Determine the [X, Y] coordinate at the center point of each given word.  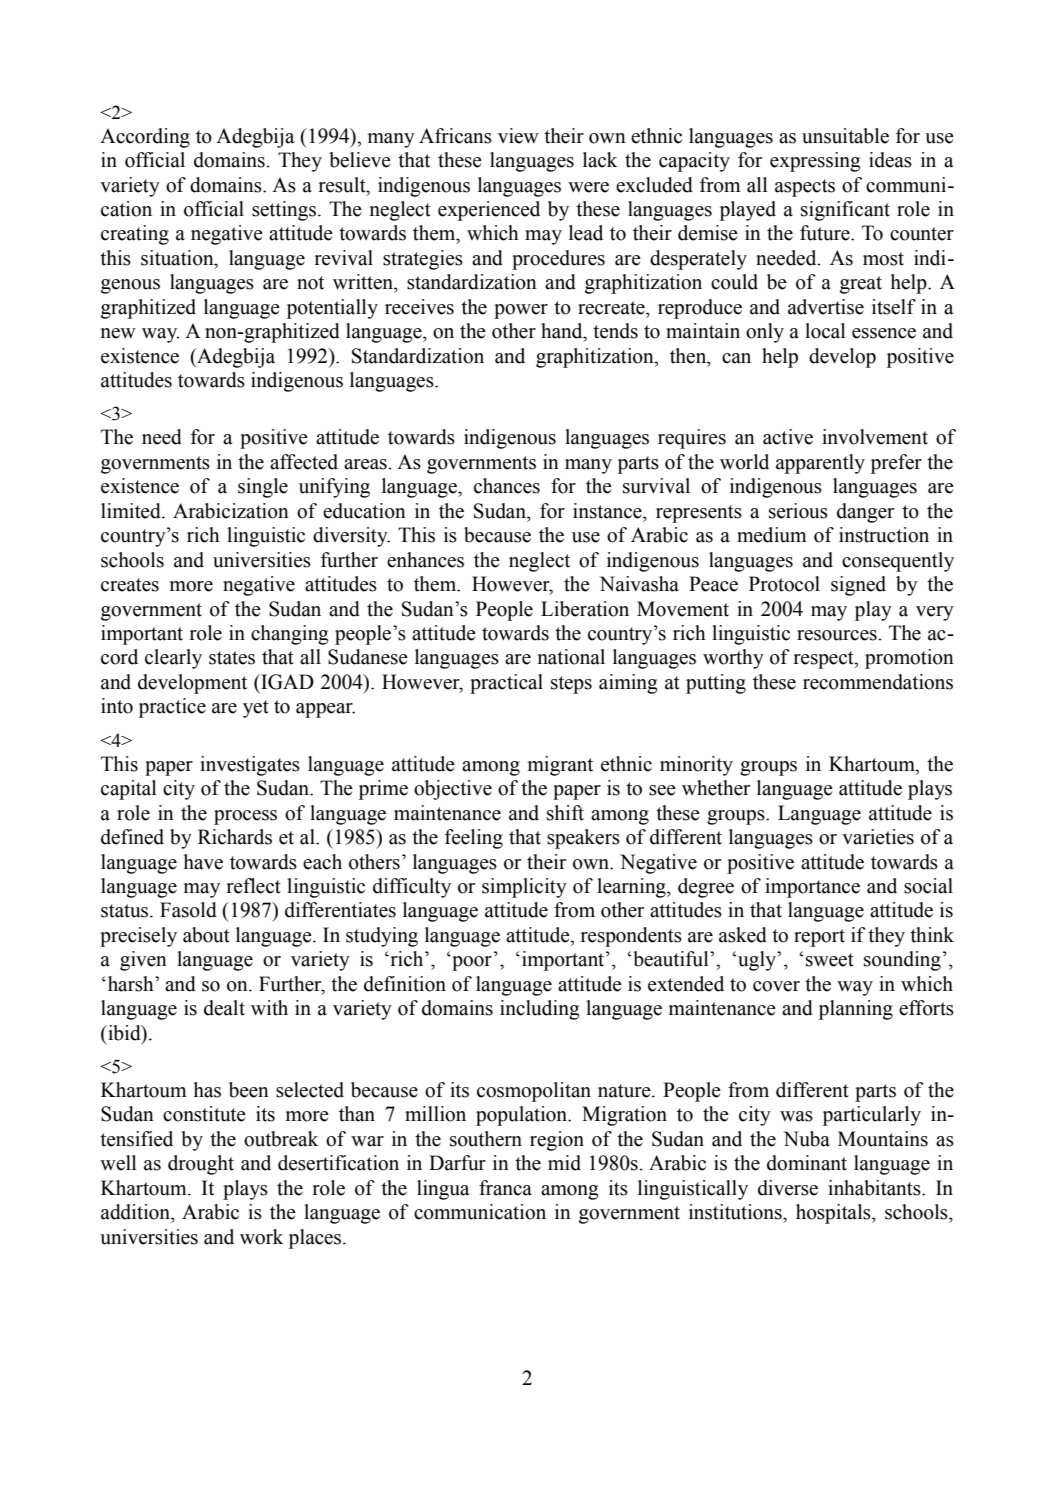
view [518, 136]
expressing [815, 162]
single [263, 488]
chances [507, 486]
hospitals [834, 1214]
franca [505, 1188]
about [206, 935]
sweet [830, 960]
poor [471, 963]
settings [284, 211]
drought [201, 1165]
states [232, 658]
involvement [875, 437]
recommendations [878, 682]
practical [506, 684]
